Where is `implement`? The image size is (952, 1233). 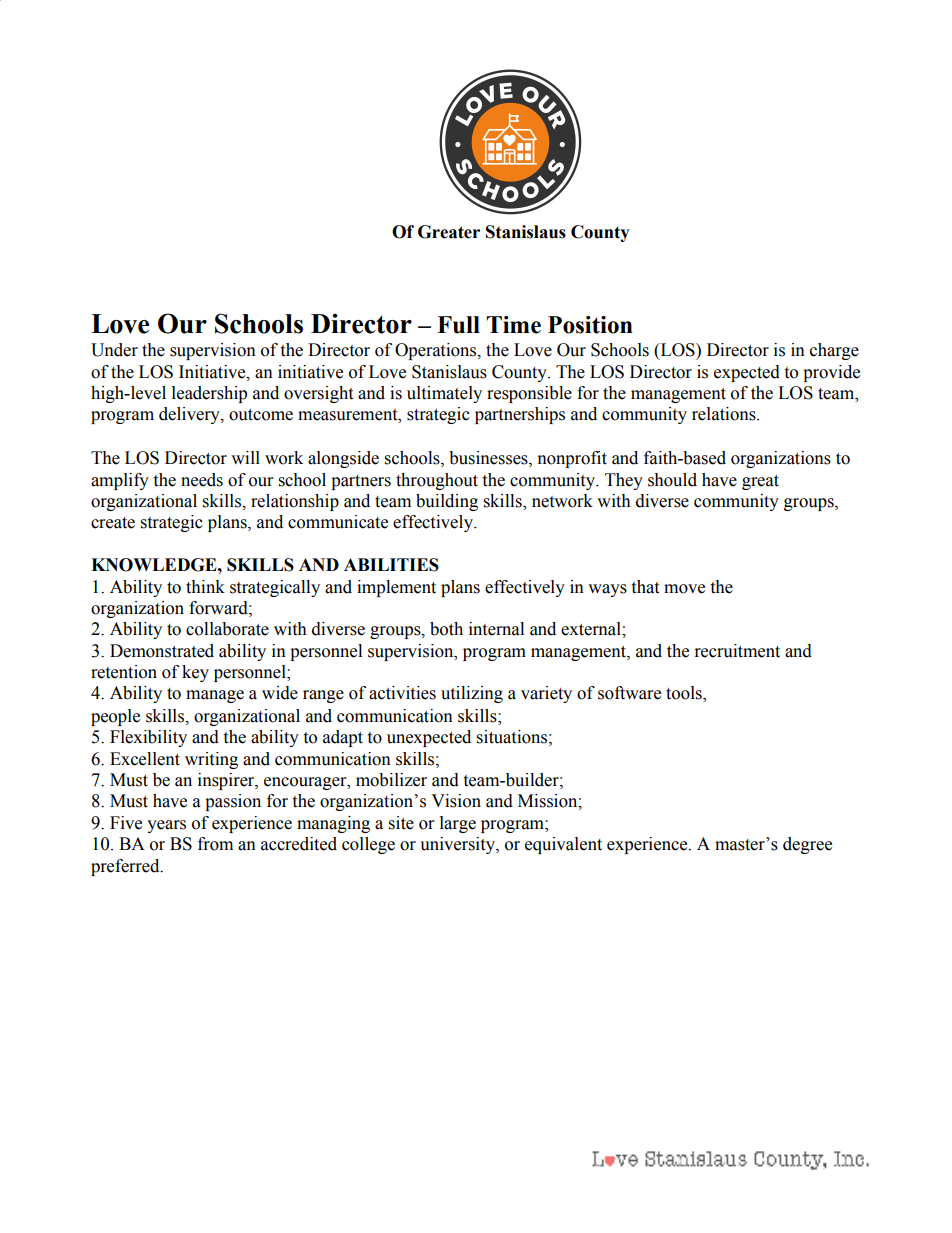
implement is located at coordinates (396, 588).
